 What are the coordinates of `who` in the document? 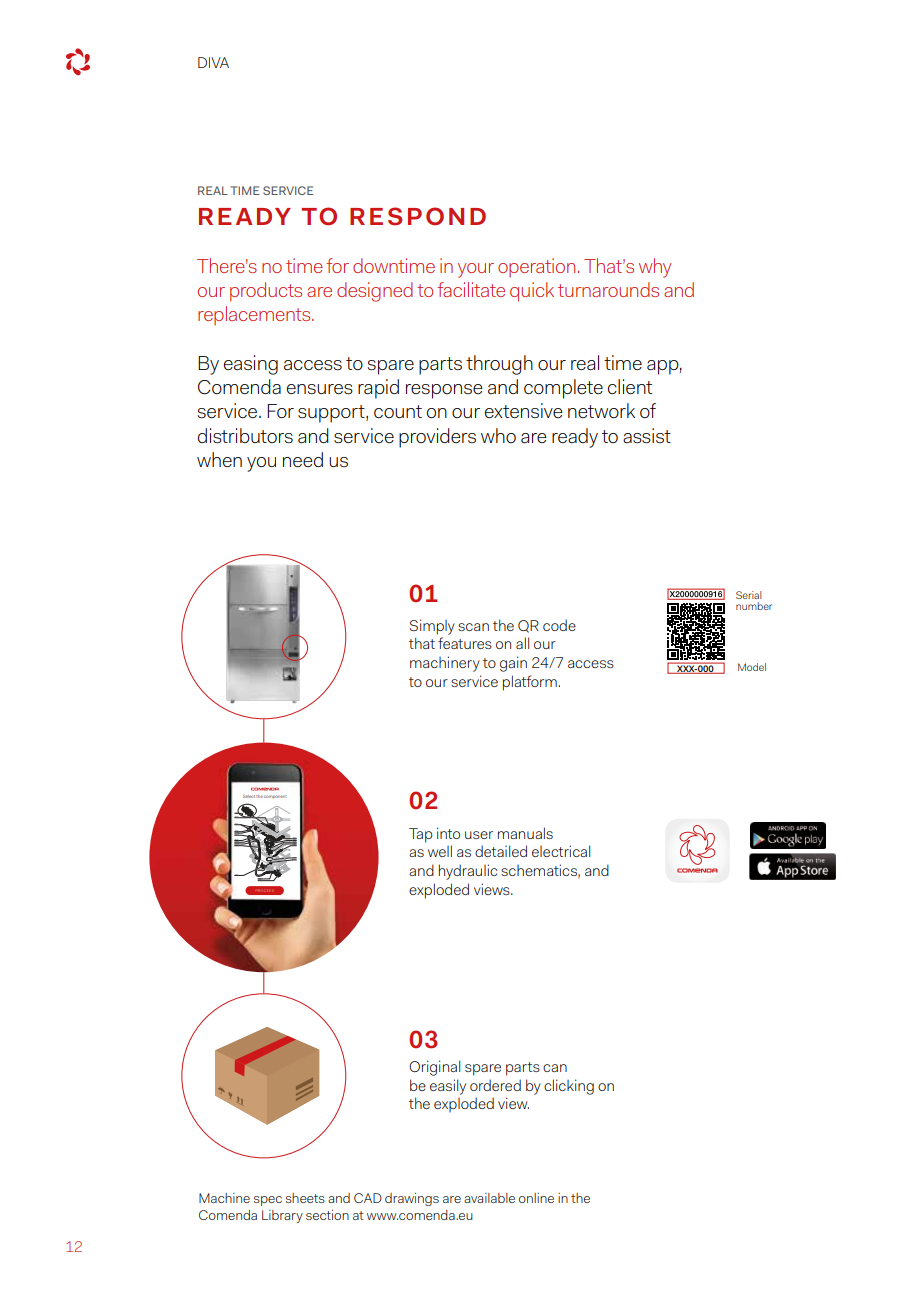 It's located at (498, 435).
